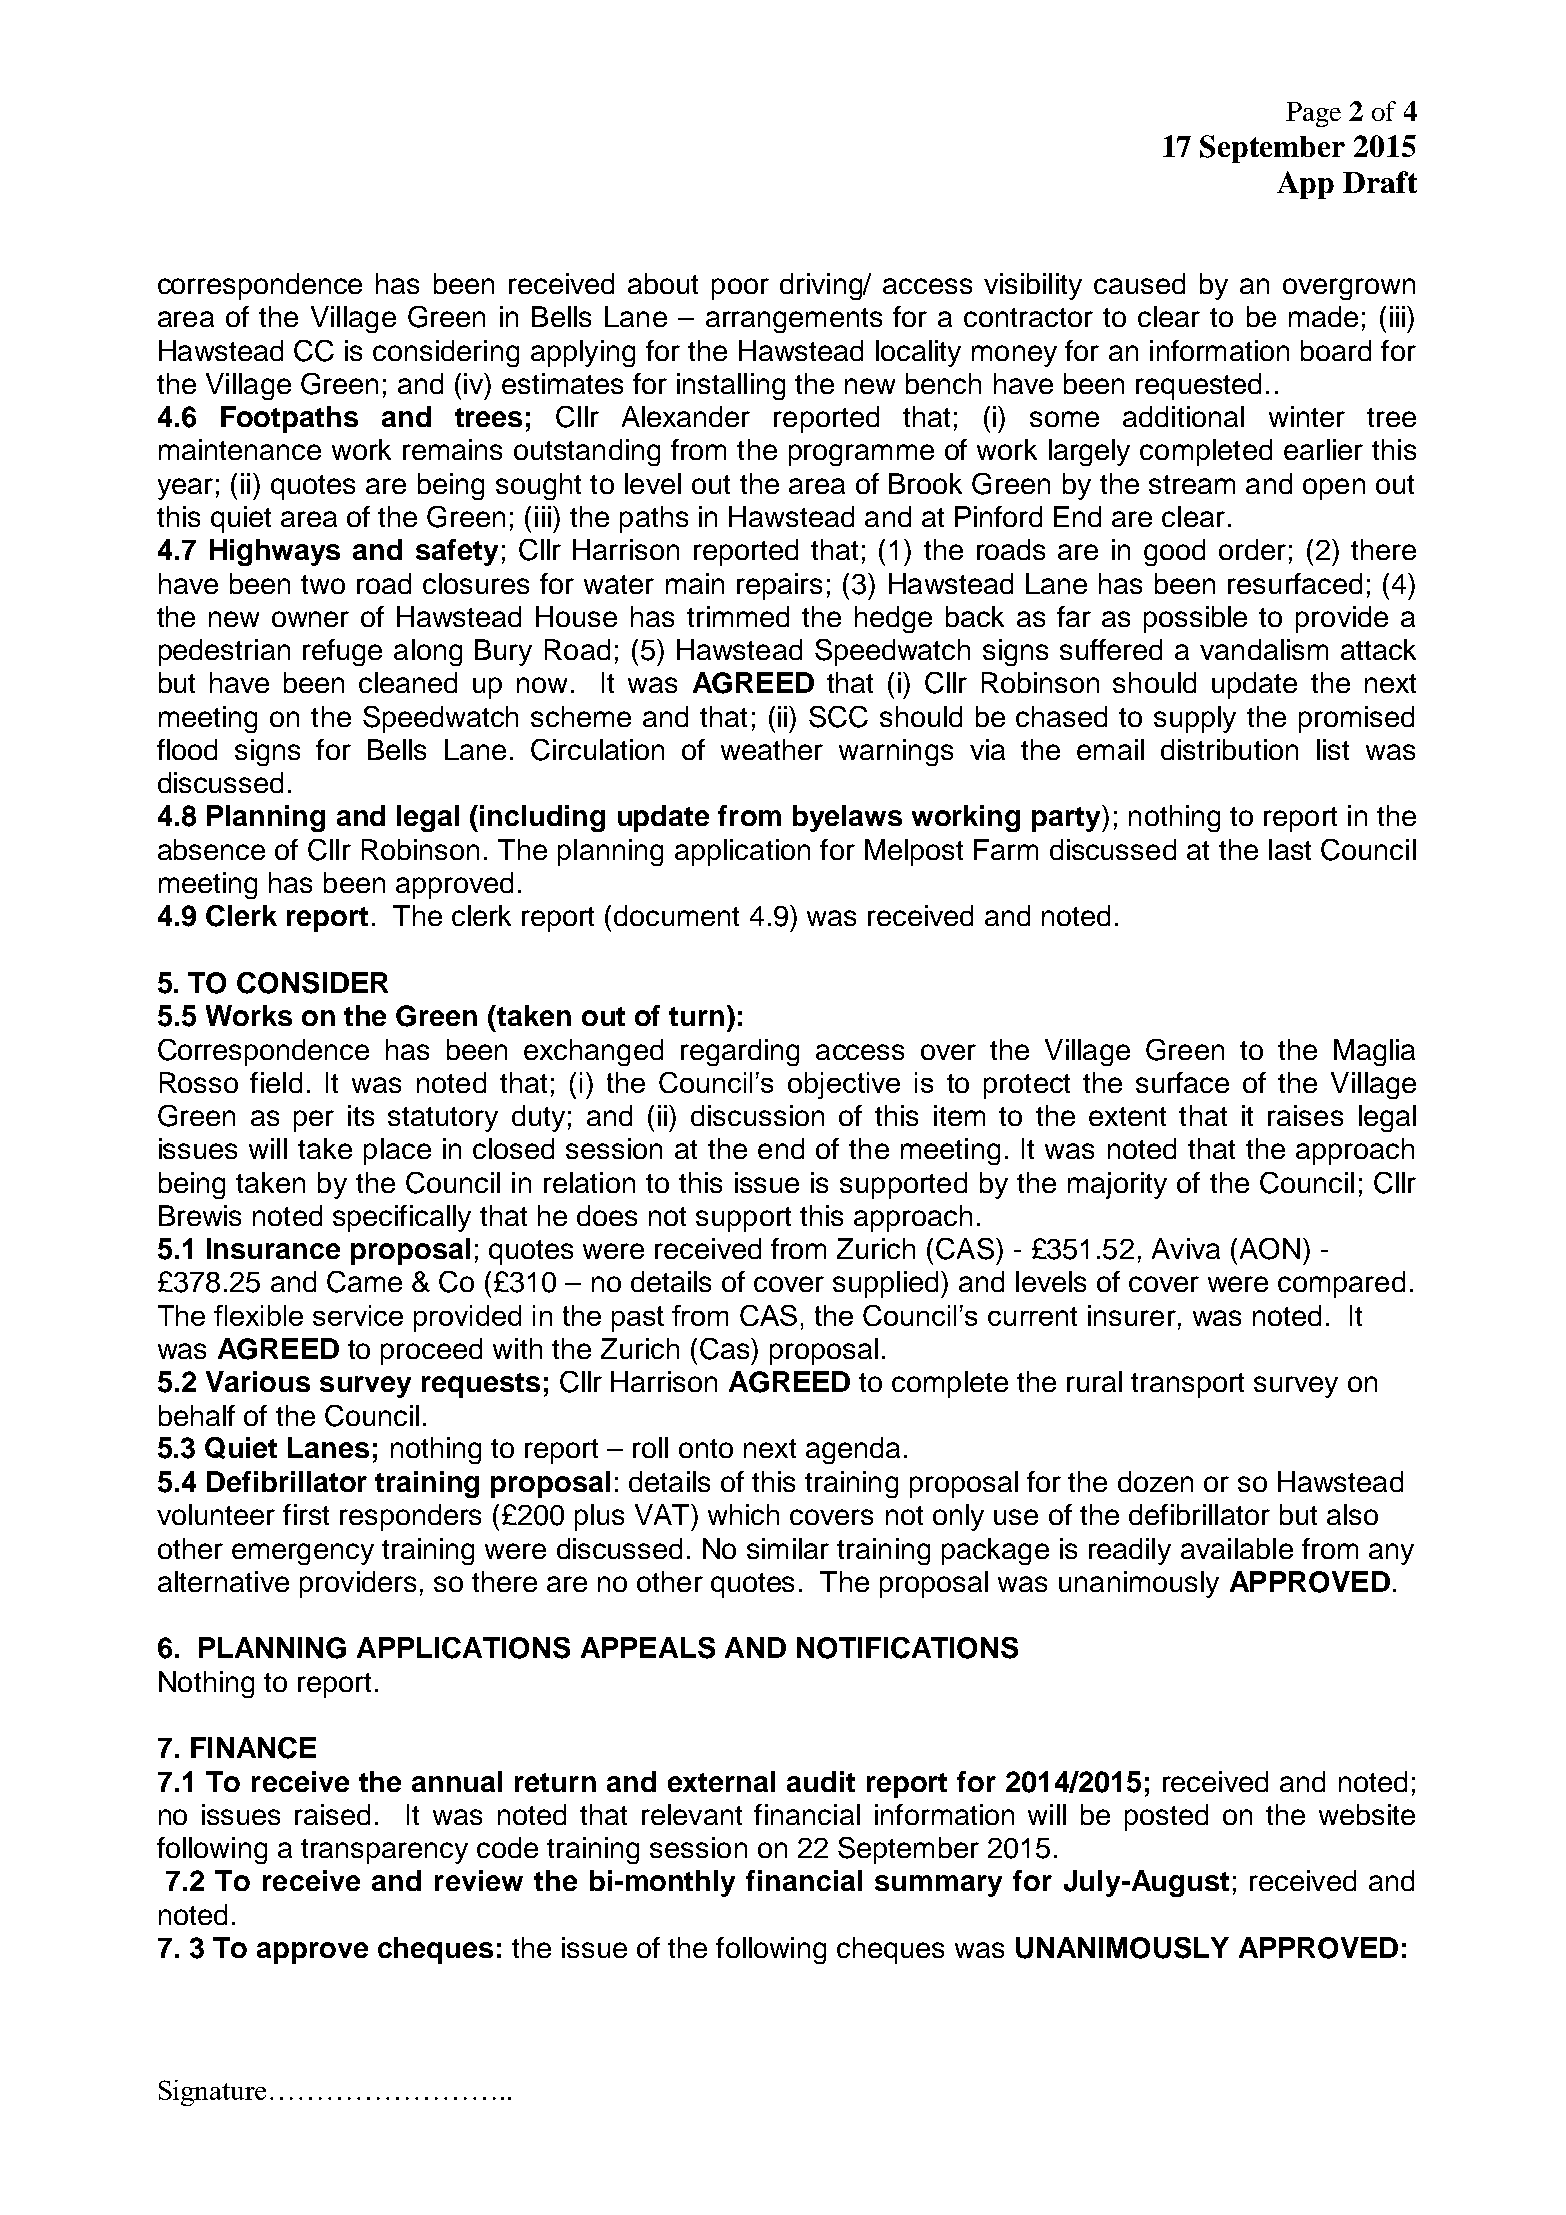  Describe the element at coordinates (757, 1115) in the screenshot. I see `discussion` at that location.
